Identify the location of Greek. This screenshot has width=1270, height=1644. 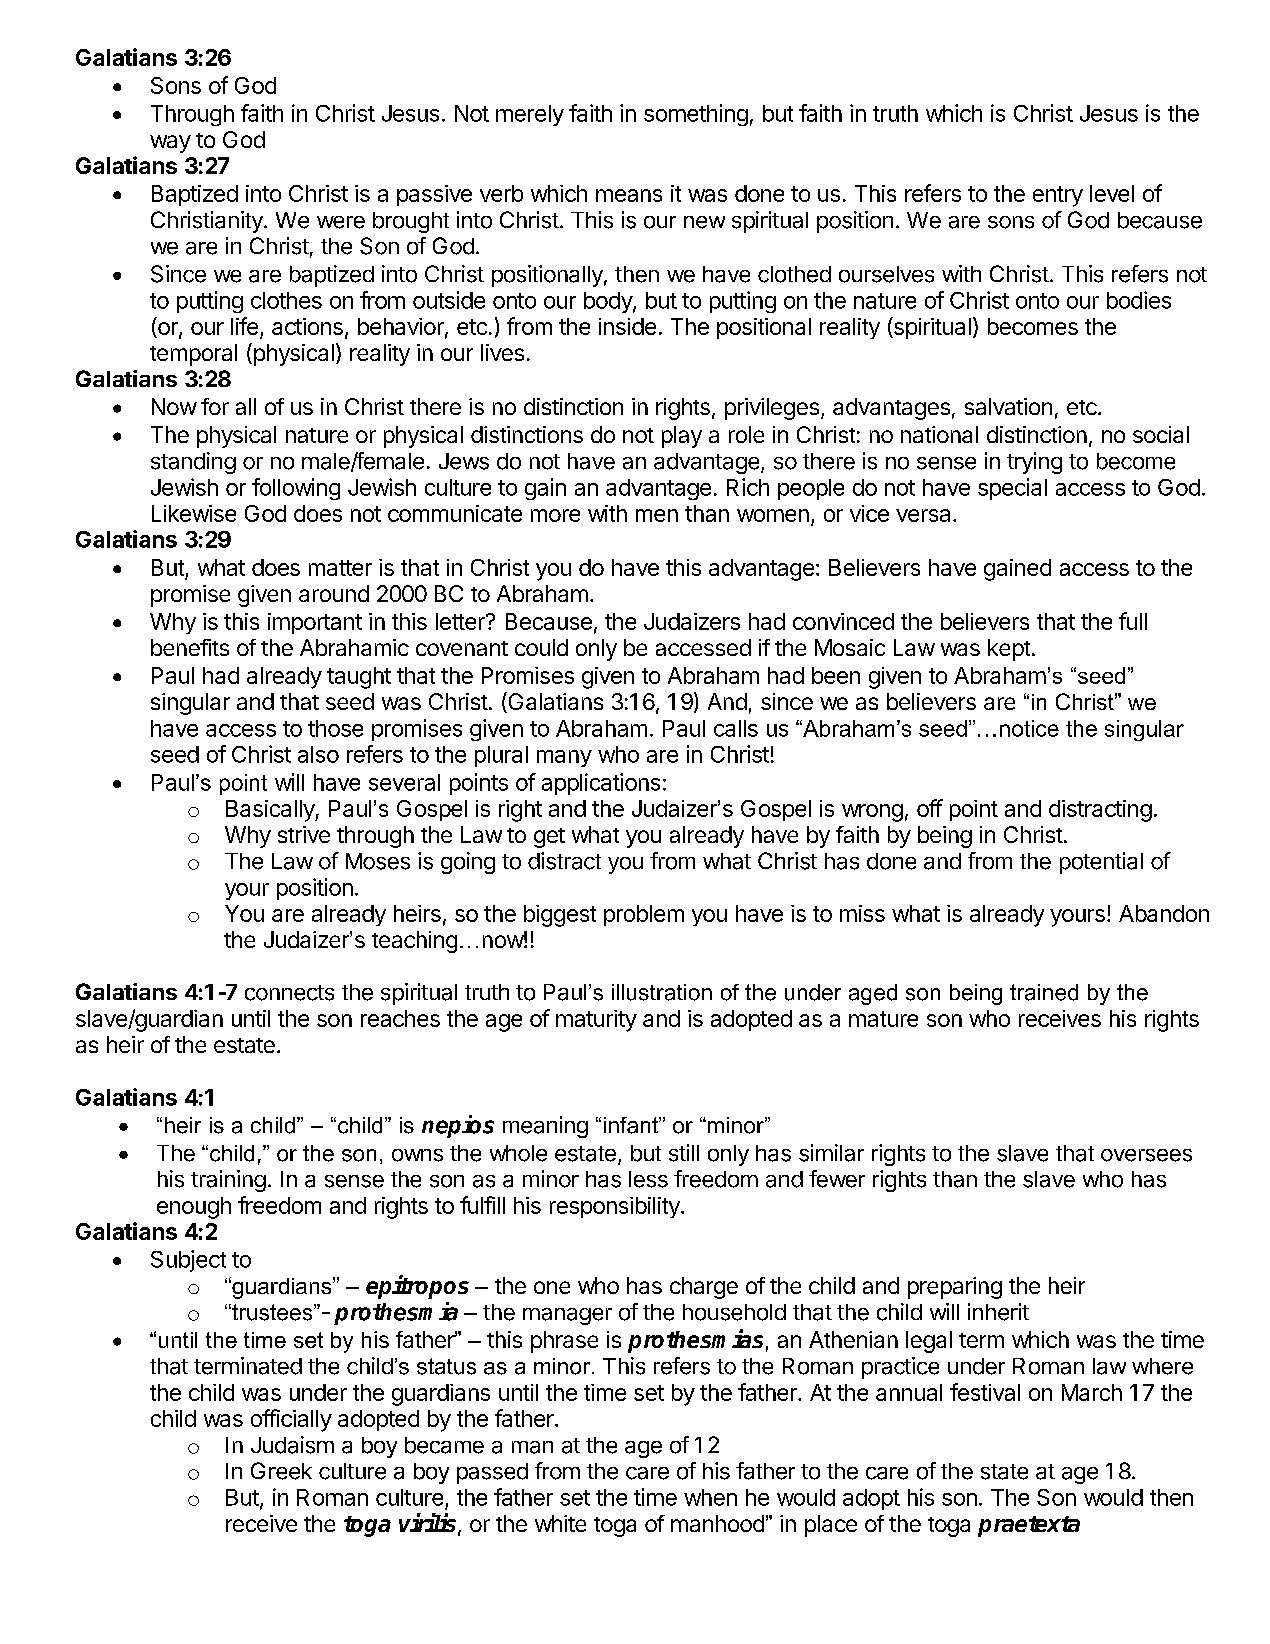
(281, 1471).
